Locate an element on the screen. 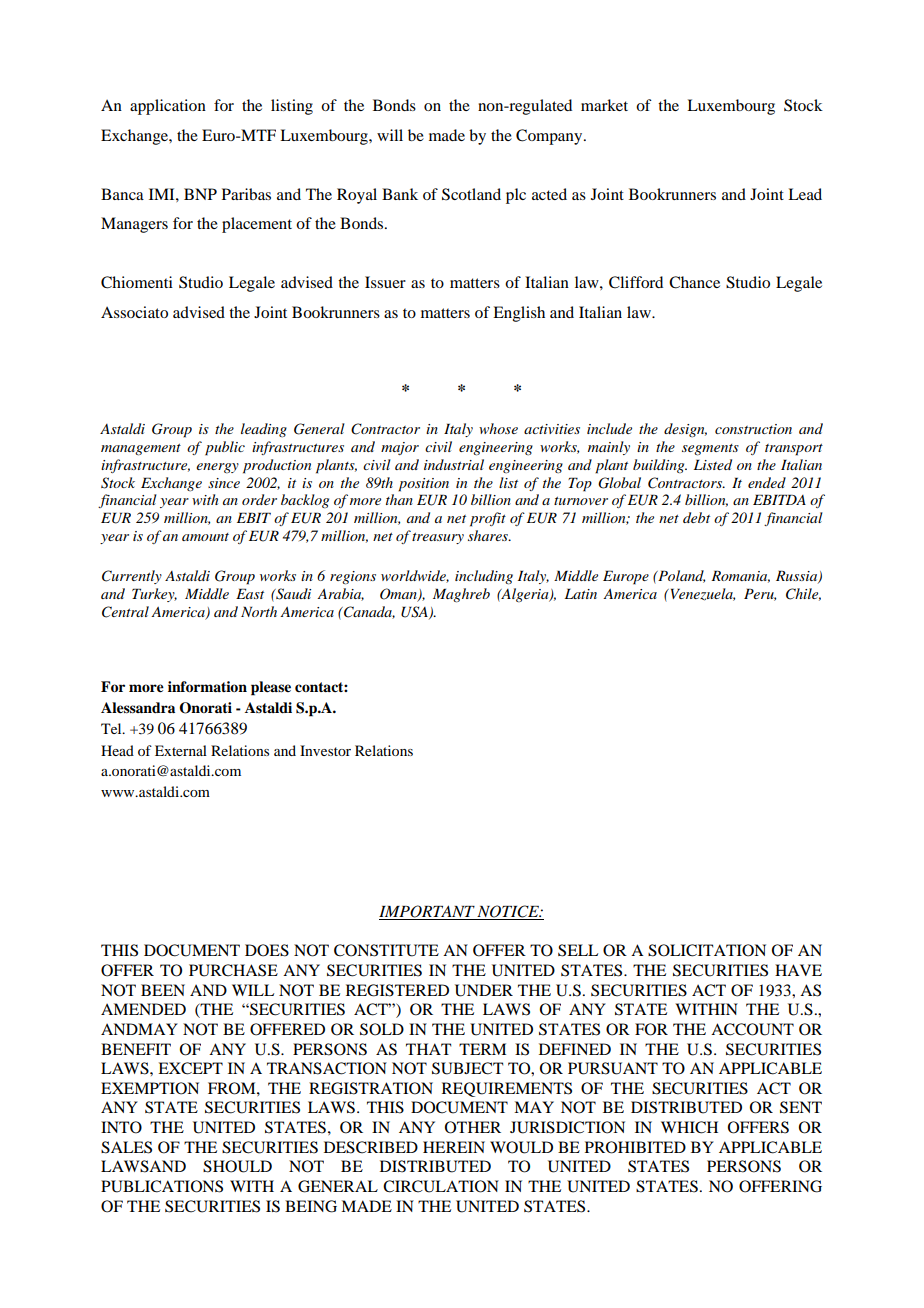  CIRCULATION is located at coordinates (441, 1186).
